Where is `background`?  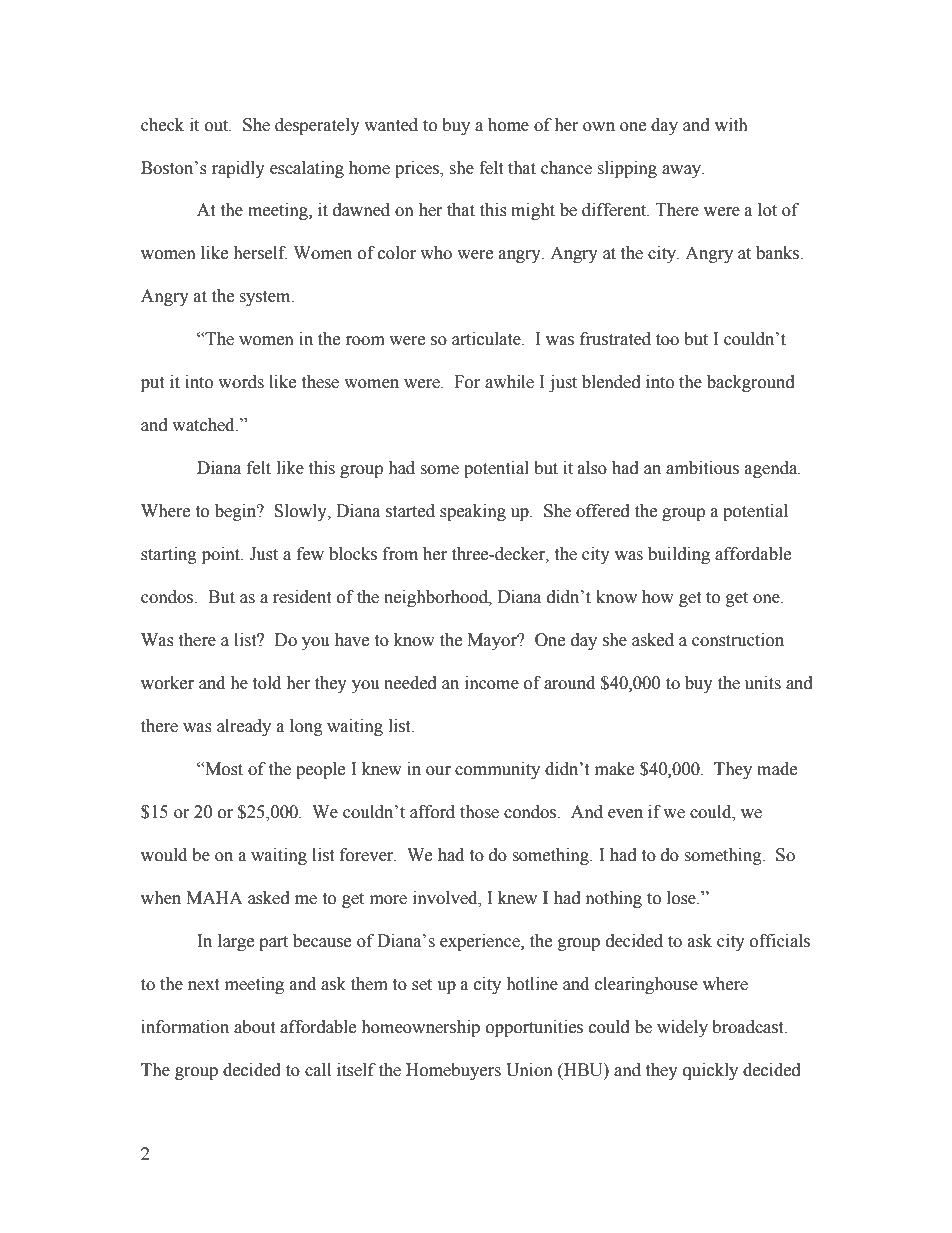 background is located at coordinates (751, 383).
